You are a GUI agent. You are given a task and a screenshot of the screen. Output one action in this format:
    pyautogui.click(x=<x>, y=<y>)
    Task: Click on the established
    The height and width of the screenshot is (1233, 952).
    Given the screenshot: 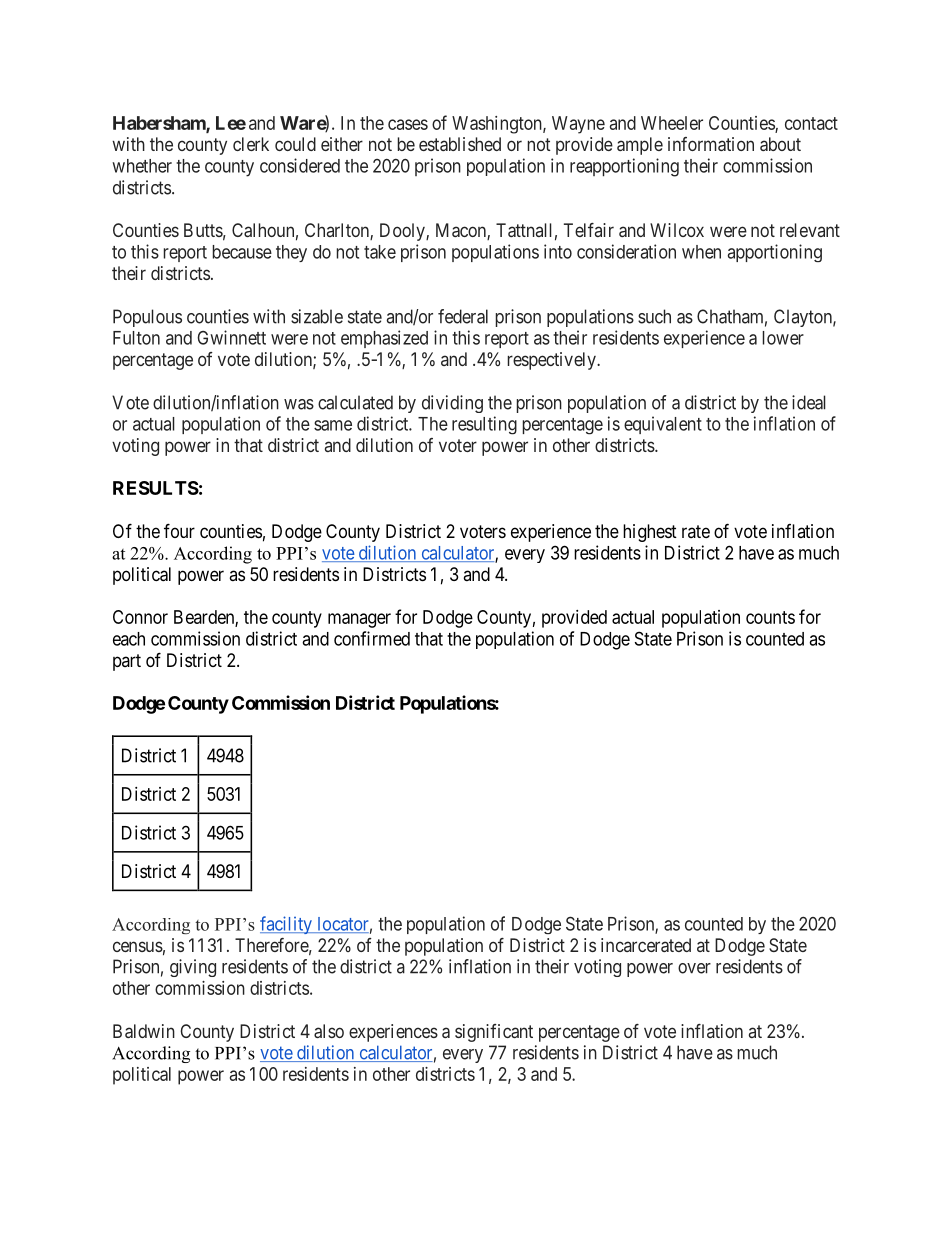 What is the action you would take?
    pyautogui.click(x=460, y=144)
